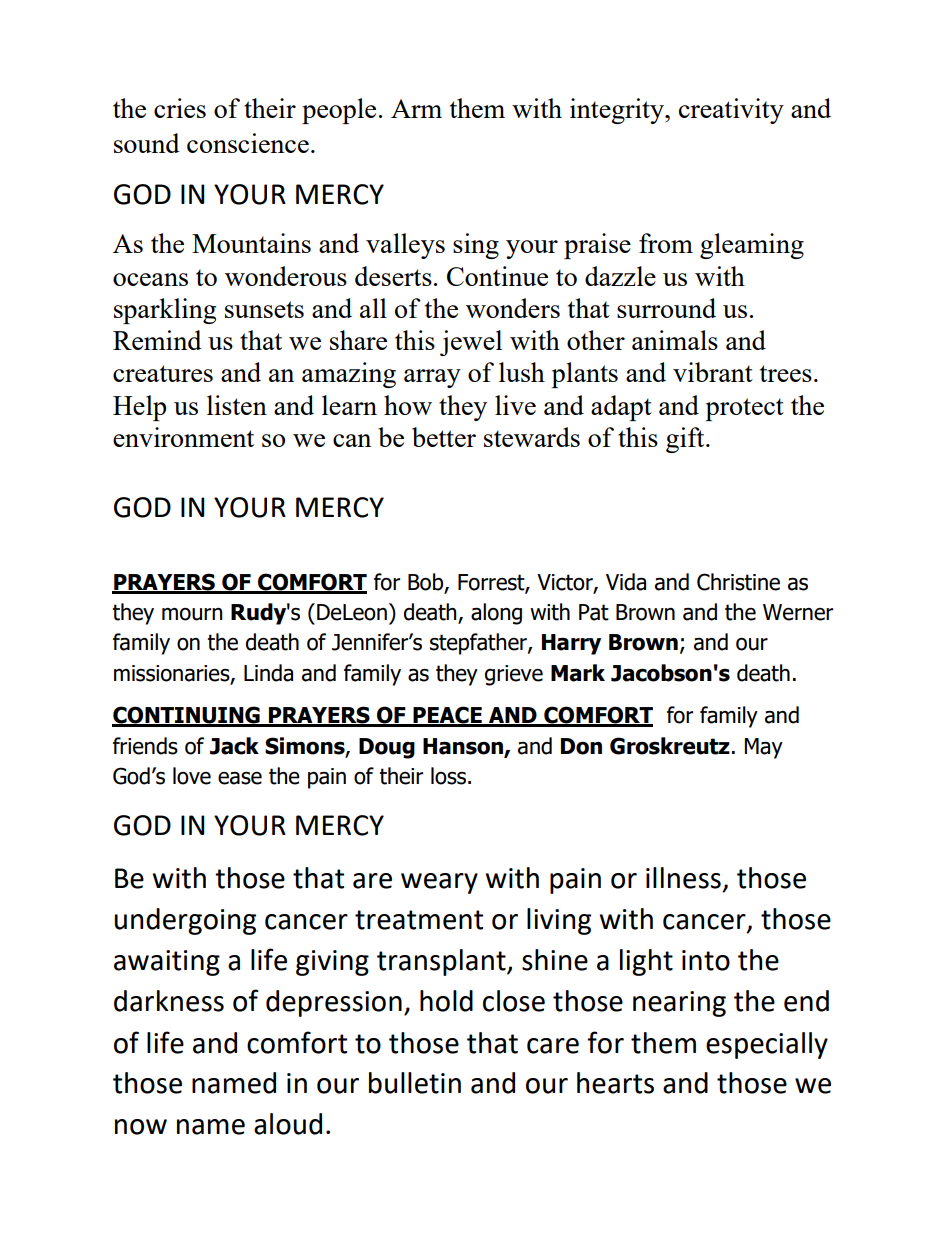 The image size is (952, 1233). Describe the element at coordinates (288, 1124) in the image. I see `aloud` at that location.
